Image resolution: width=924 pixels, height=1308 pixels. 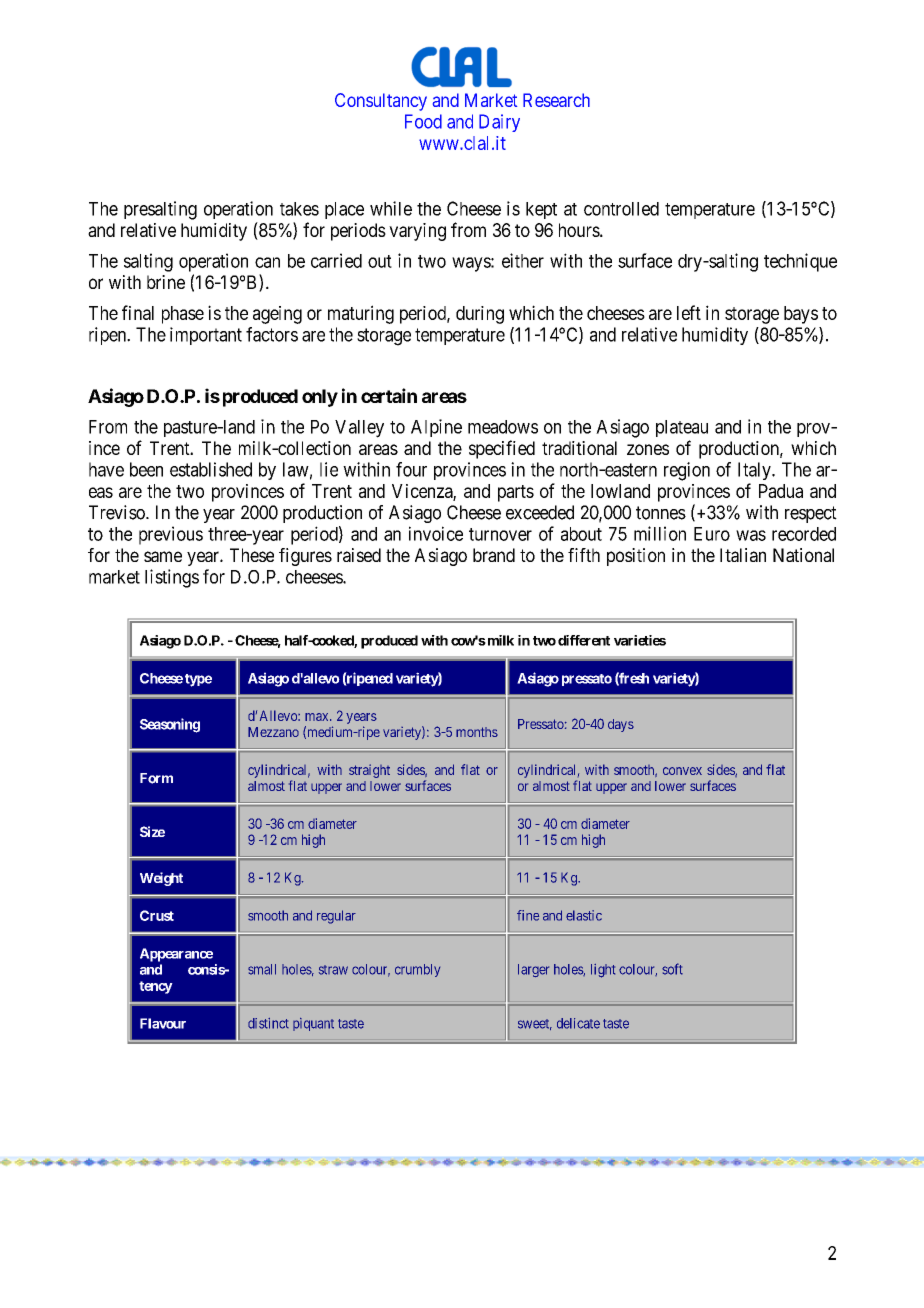 What do you see at coordinates (163, 1023) in the screenshot?
I see `Flavour` at bounding box center [163, 1023].
